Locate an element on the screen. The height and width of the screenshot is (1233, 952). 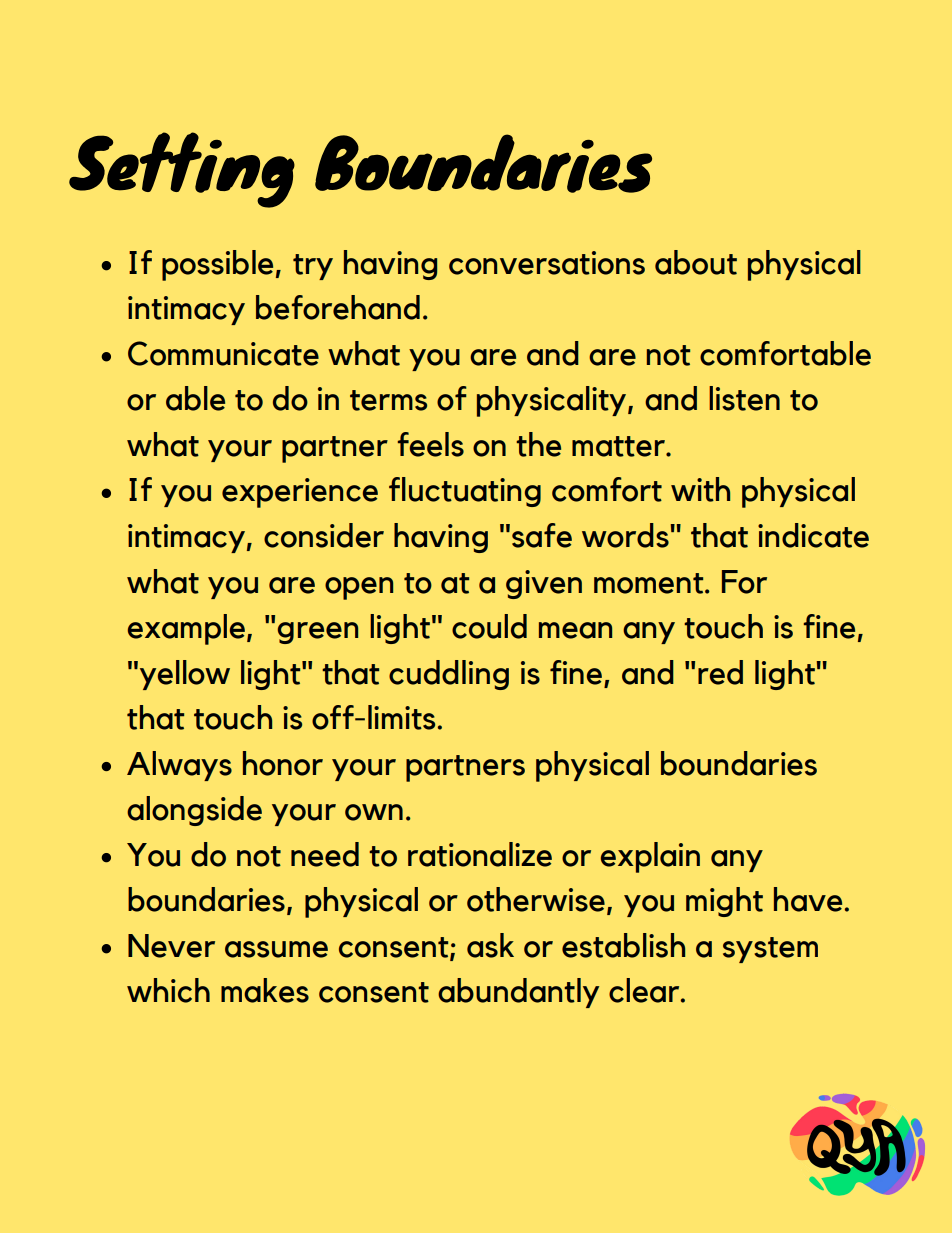
makes is located at coordinates (265, 990).
